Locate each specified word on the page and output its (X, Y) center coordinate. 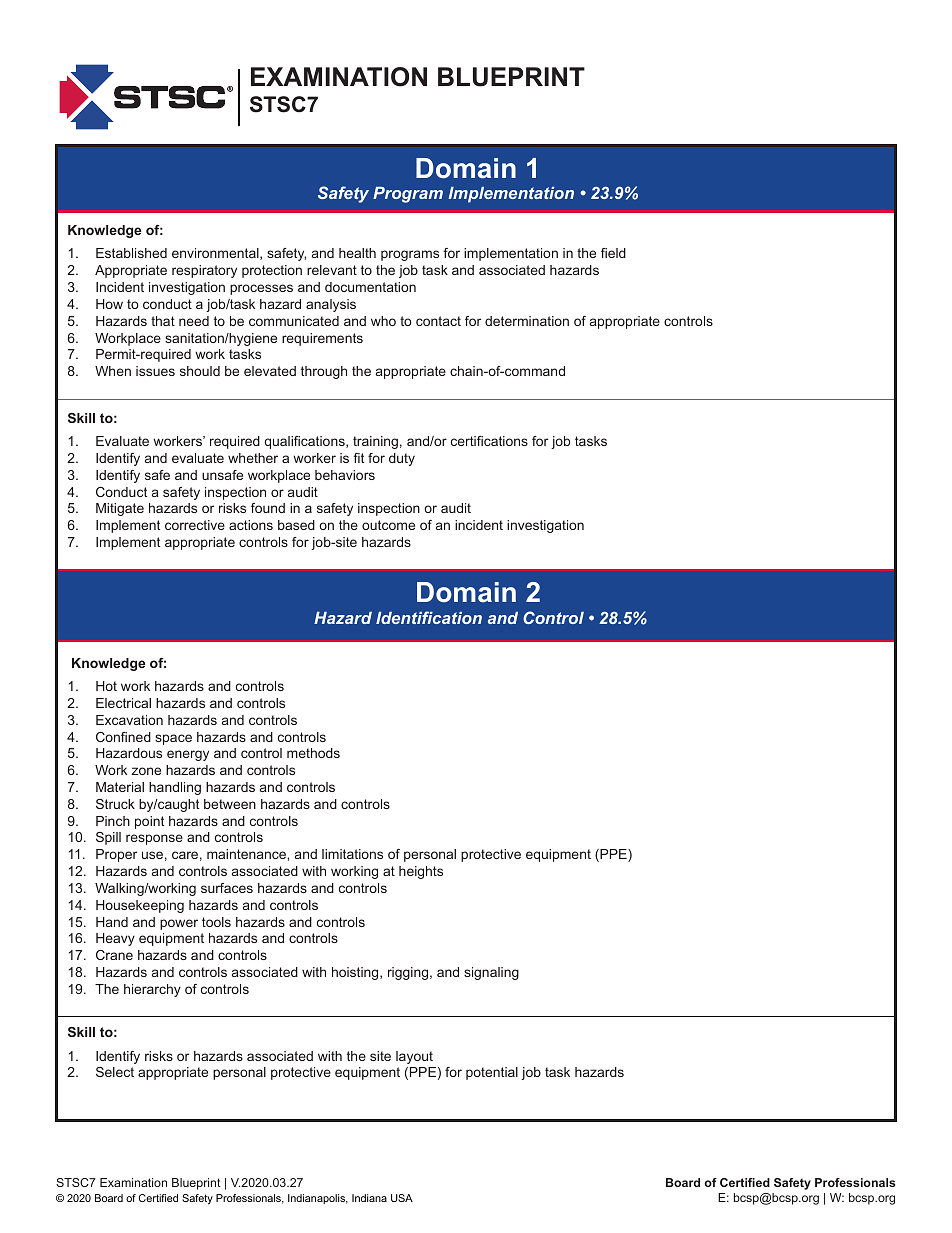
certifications (489, 441)
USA (402, 1198)
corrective (195, 525)
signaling (491, 973)
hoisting (356, 973)
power (179, 924)
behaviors (345, 475)
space (173, 739)
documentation (370, 287)
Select (115, 1072)
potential (492, 1073)
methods (313, 753)
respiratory (204, 271)
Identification (429, 617)
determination (527, 321)
